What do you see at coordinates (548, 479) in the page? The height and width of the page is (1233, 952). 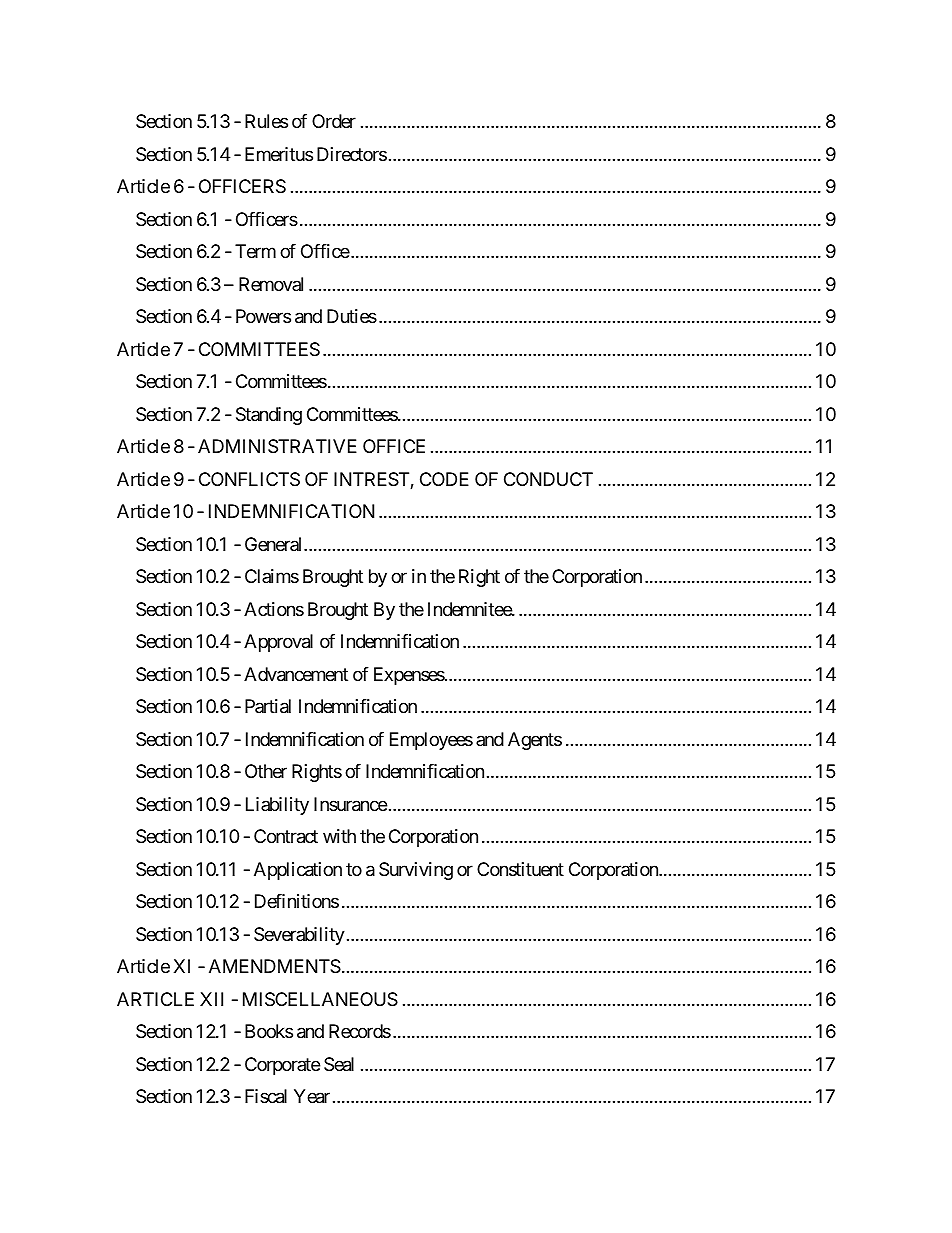 I see `CONDUCT` at bounding box center [548, 479].
